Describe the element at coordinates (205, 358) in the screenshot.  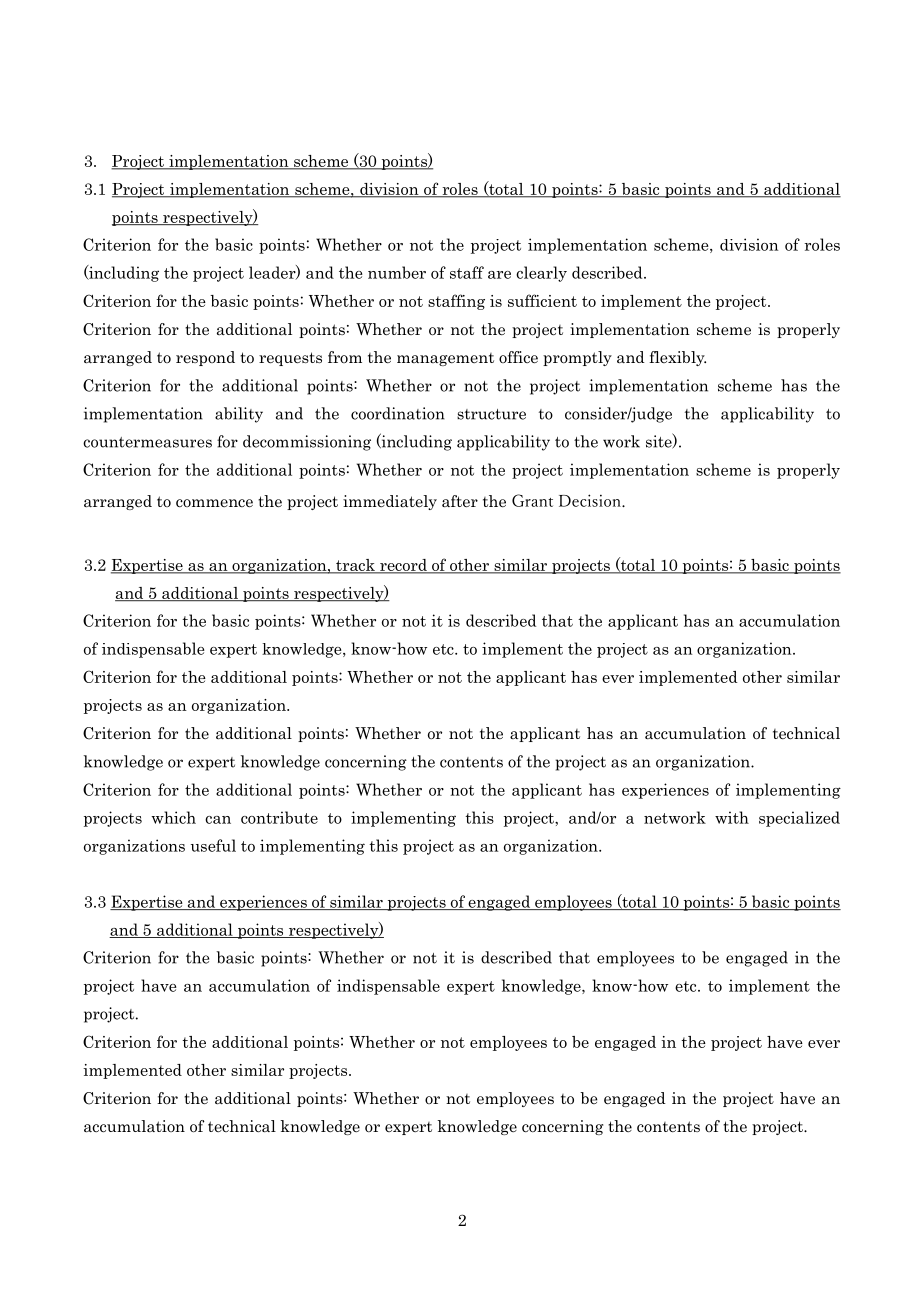
I see `respond` at that location.
